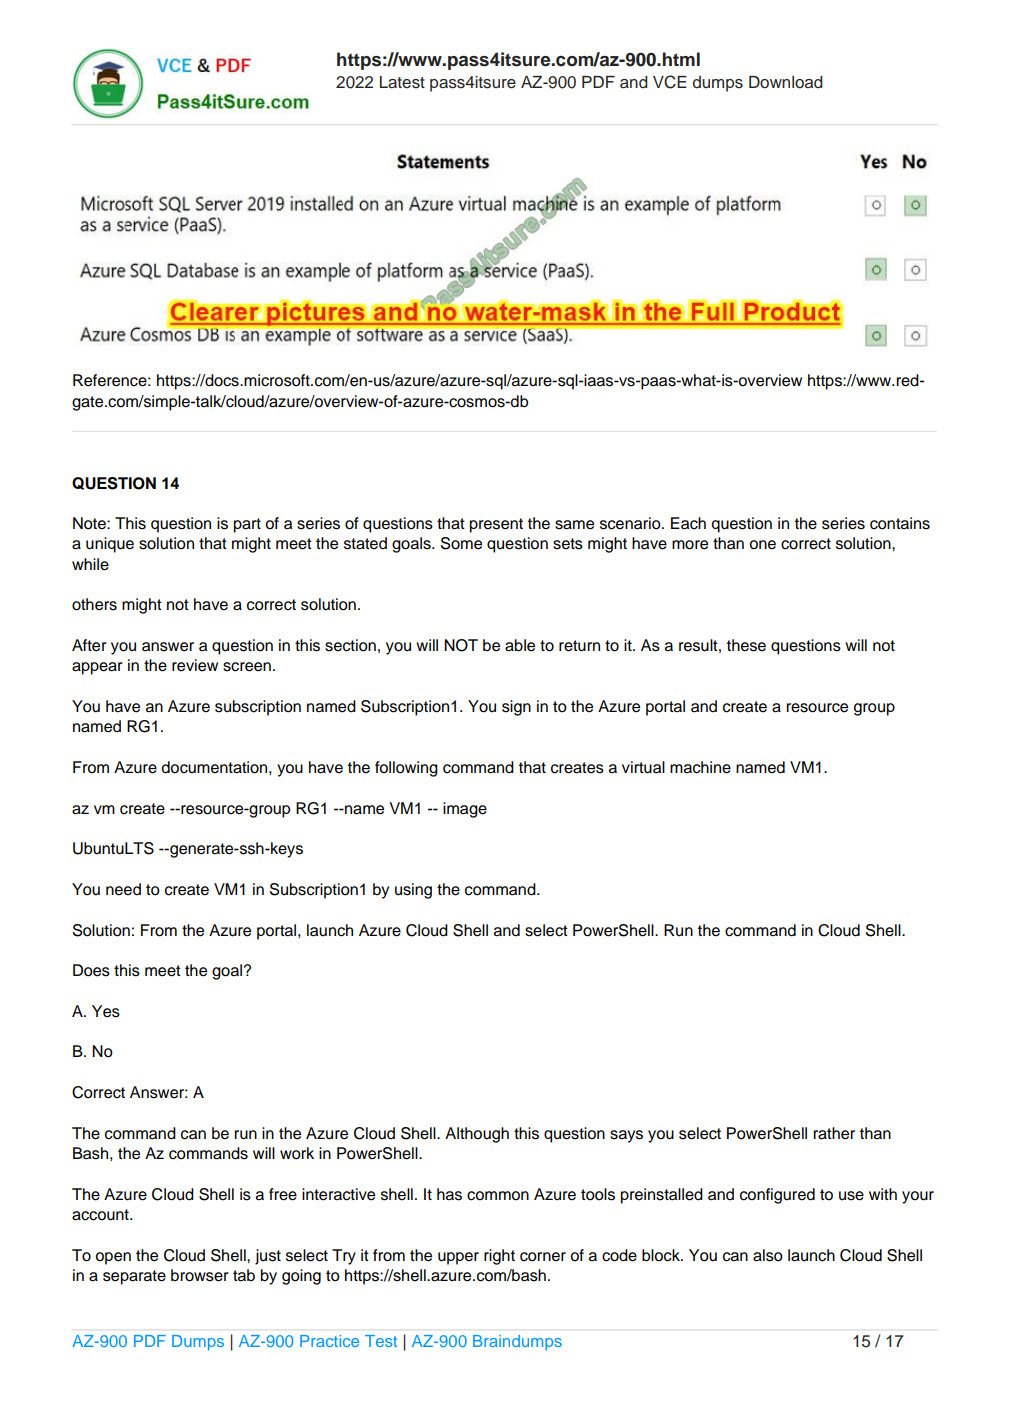 This screenshot has width=1009, height=1426. Describe the element at coordinates (786, 82) in the screenshot. I see `Download` at that location.
